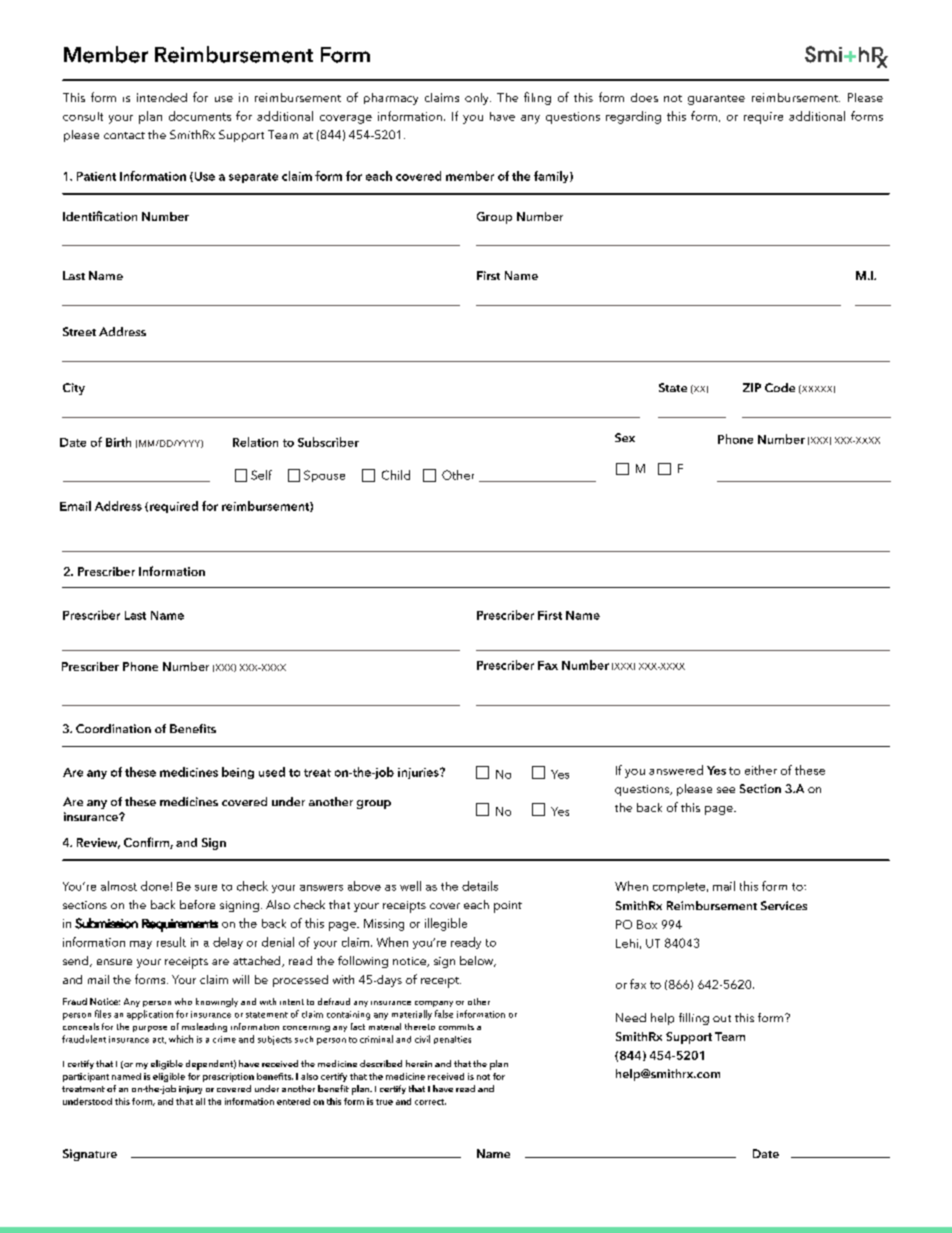  Describe the element at coordinates (625, 437) in the page. I see `Sex` at that location.
